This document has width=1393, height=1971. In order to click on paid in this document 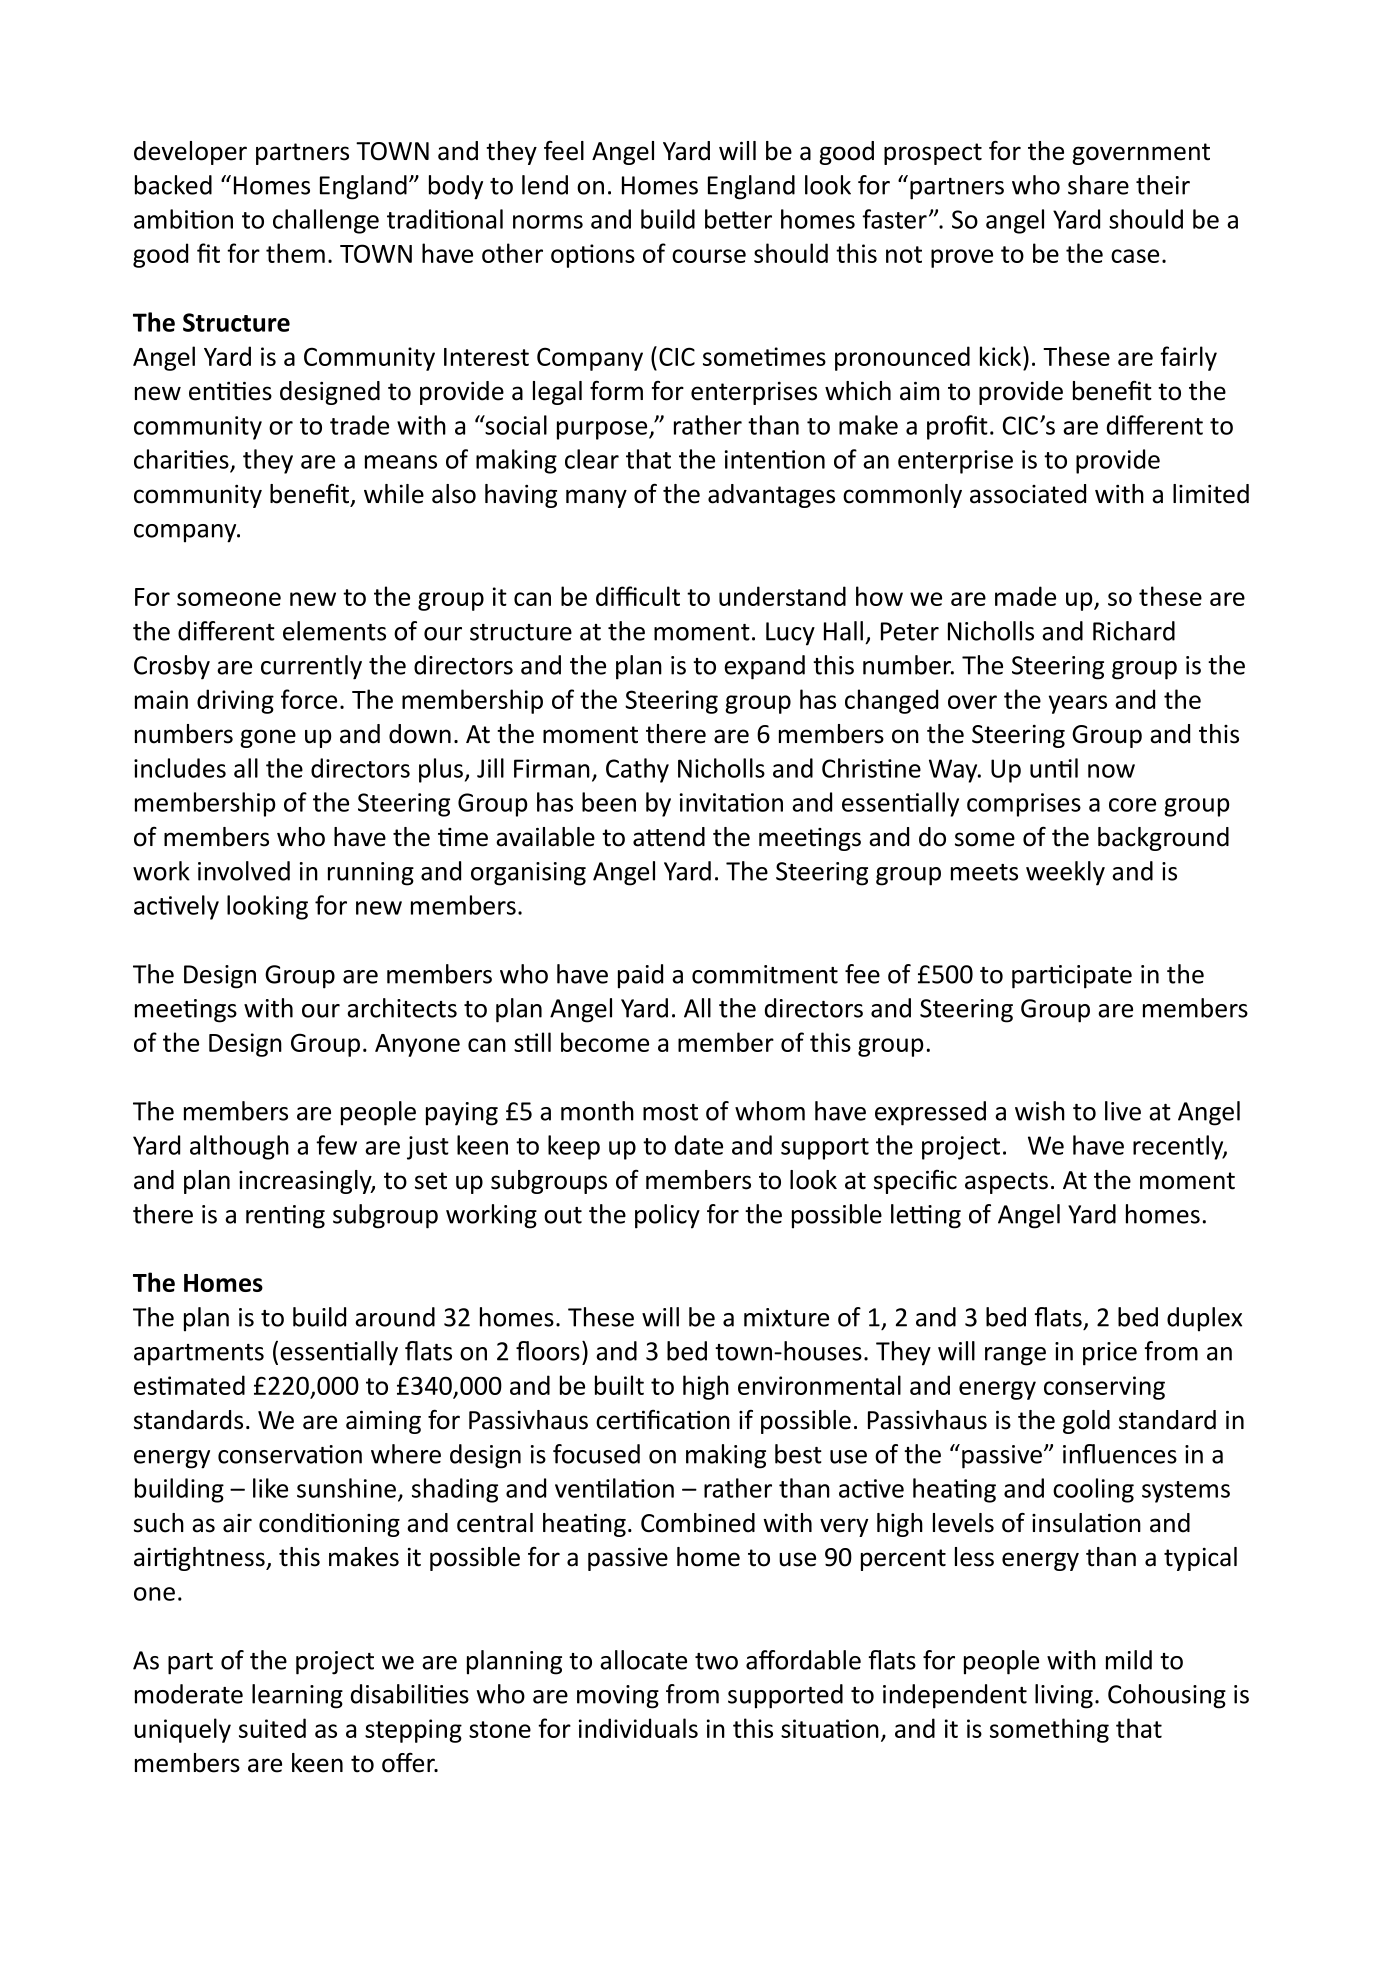, I will do `click(640, 976)`.
